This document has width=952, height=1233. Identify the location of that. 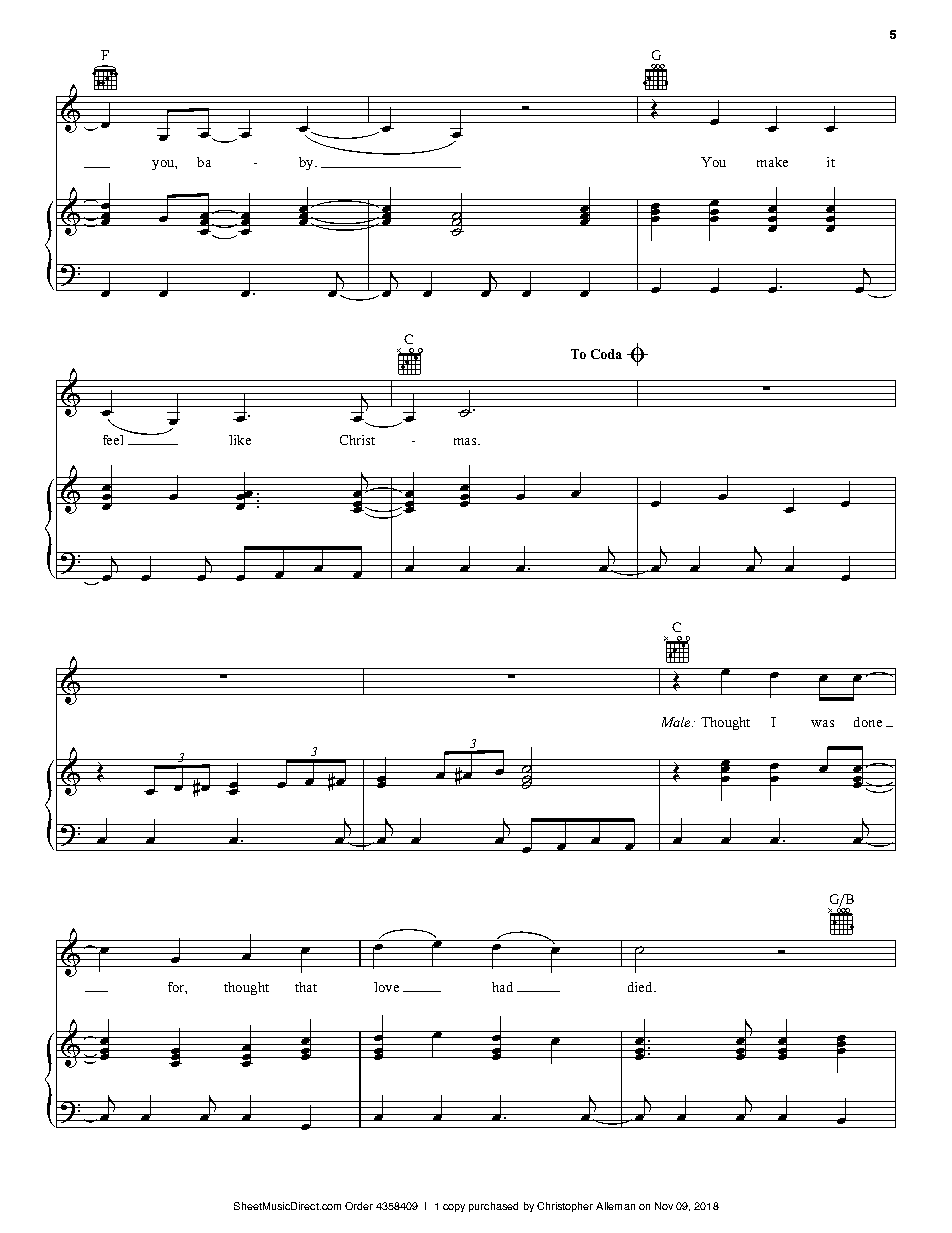
(306, 987).
